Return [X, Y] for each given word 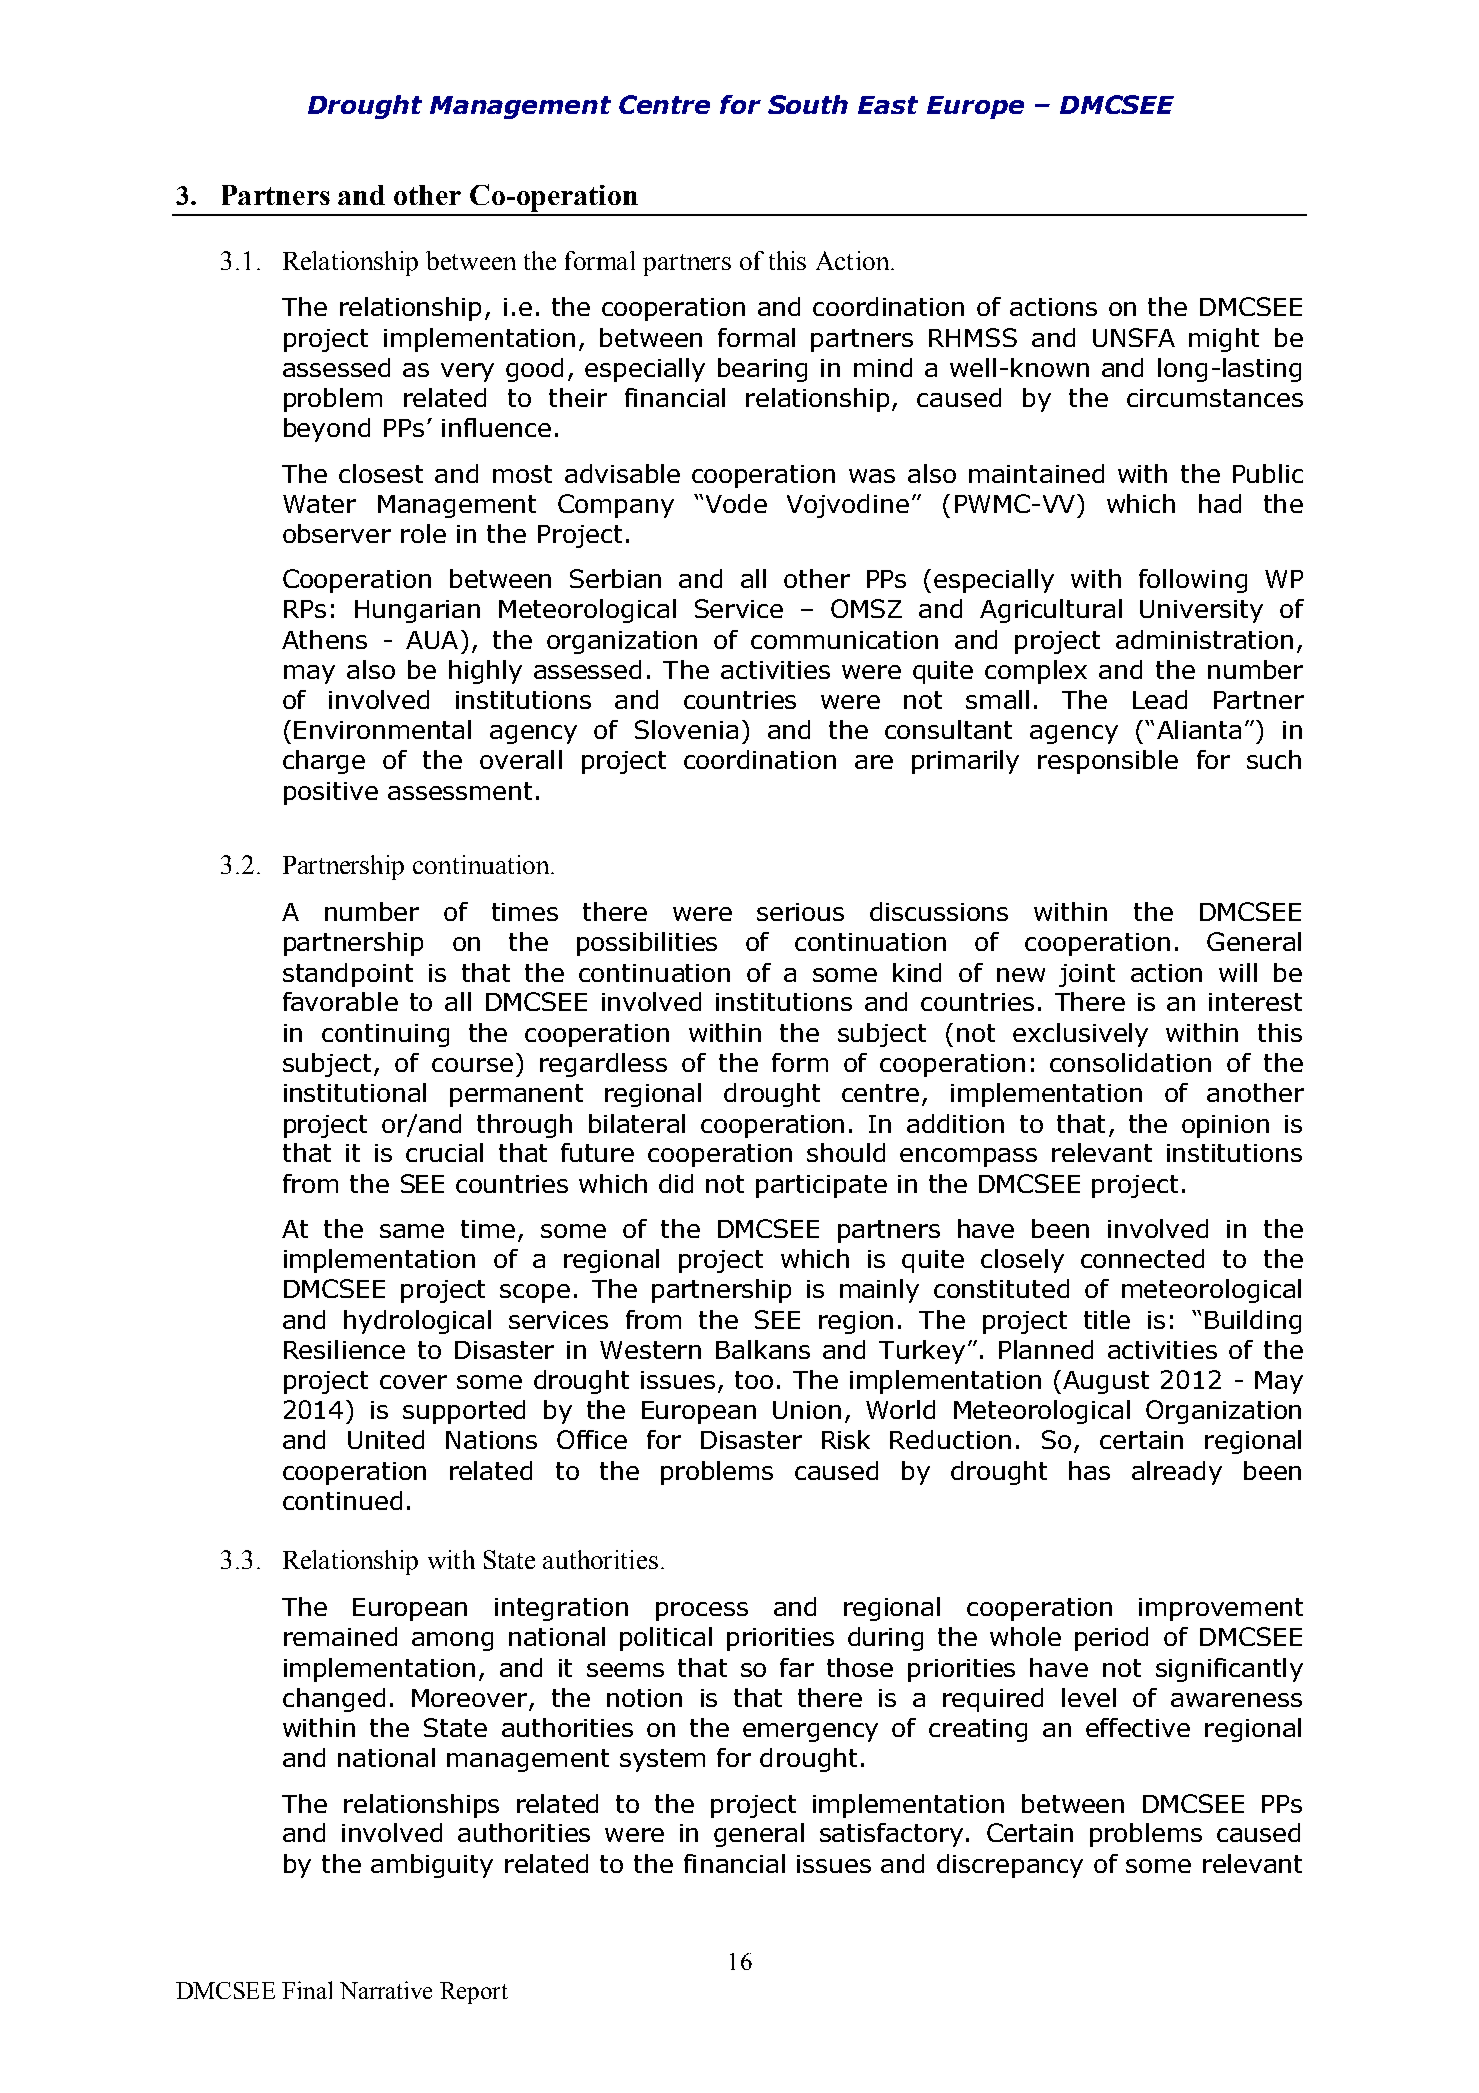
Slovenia [686, 729]
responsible [1108, 762]
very [467, 372]
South [808, 104]
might [1224, 340]
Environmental [382, 729]
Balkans [763, 1349]
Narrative [386, 1990]
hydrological [417, 1322]
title [1107, 1319]
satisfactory [891, 1835]
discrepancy [1010, 1866]
